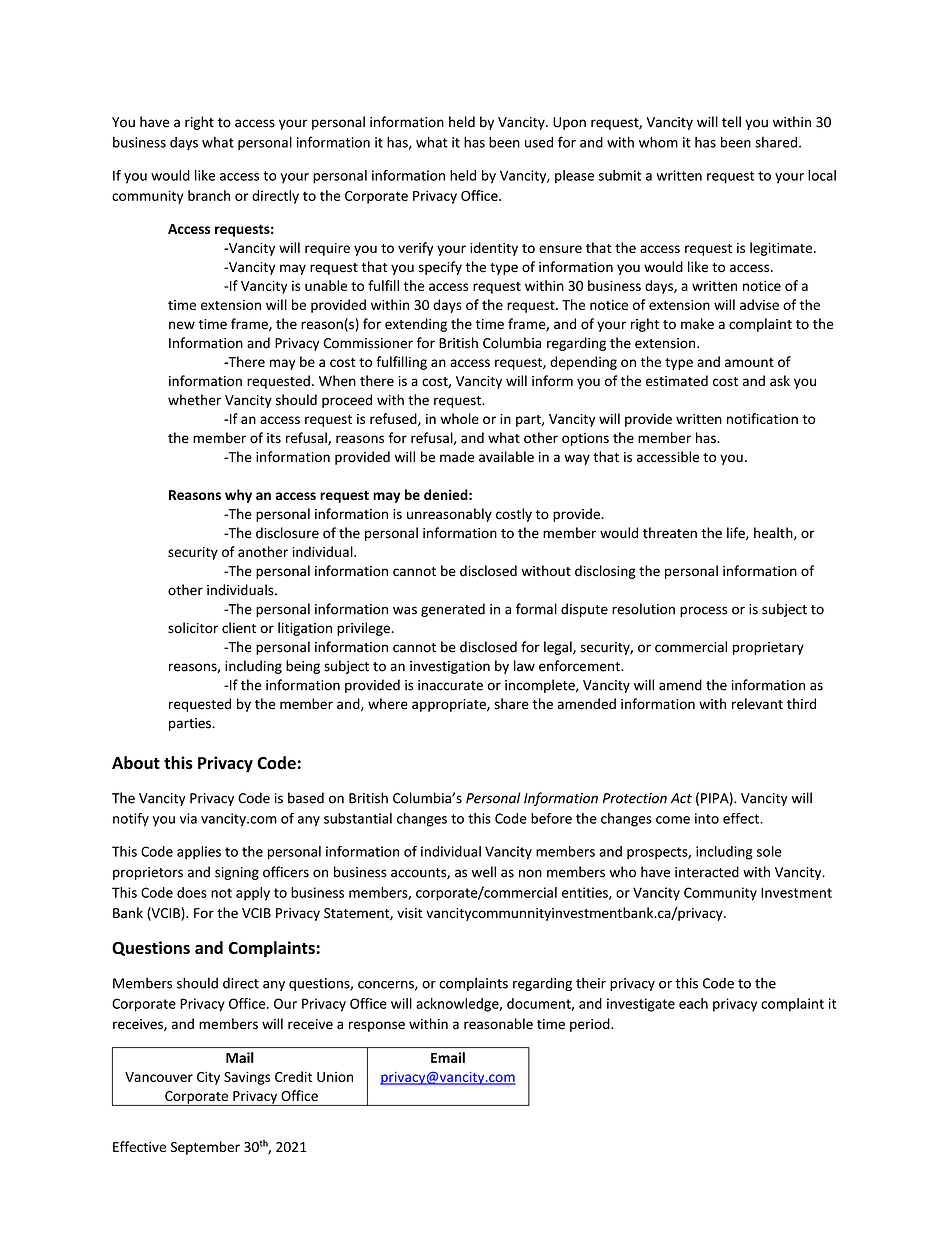 This screenshot has height=1233, width=952. Describe the element at coordinates (569, 123) in the screenshot. I see `Upon` at that location.
